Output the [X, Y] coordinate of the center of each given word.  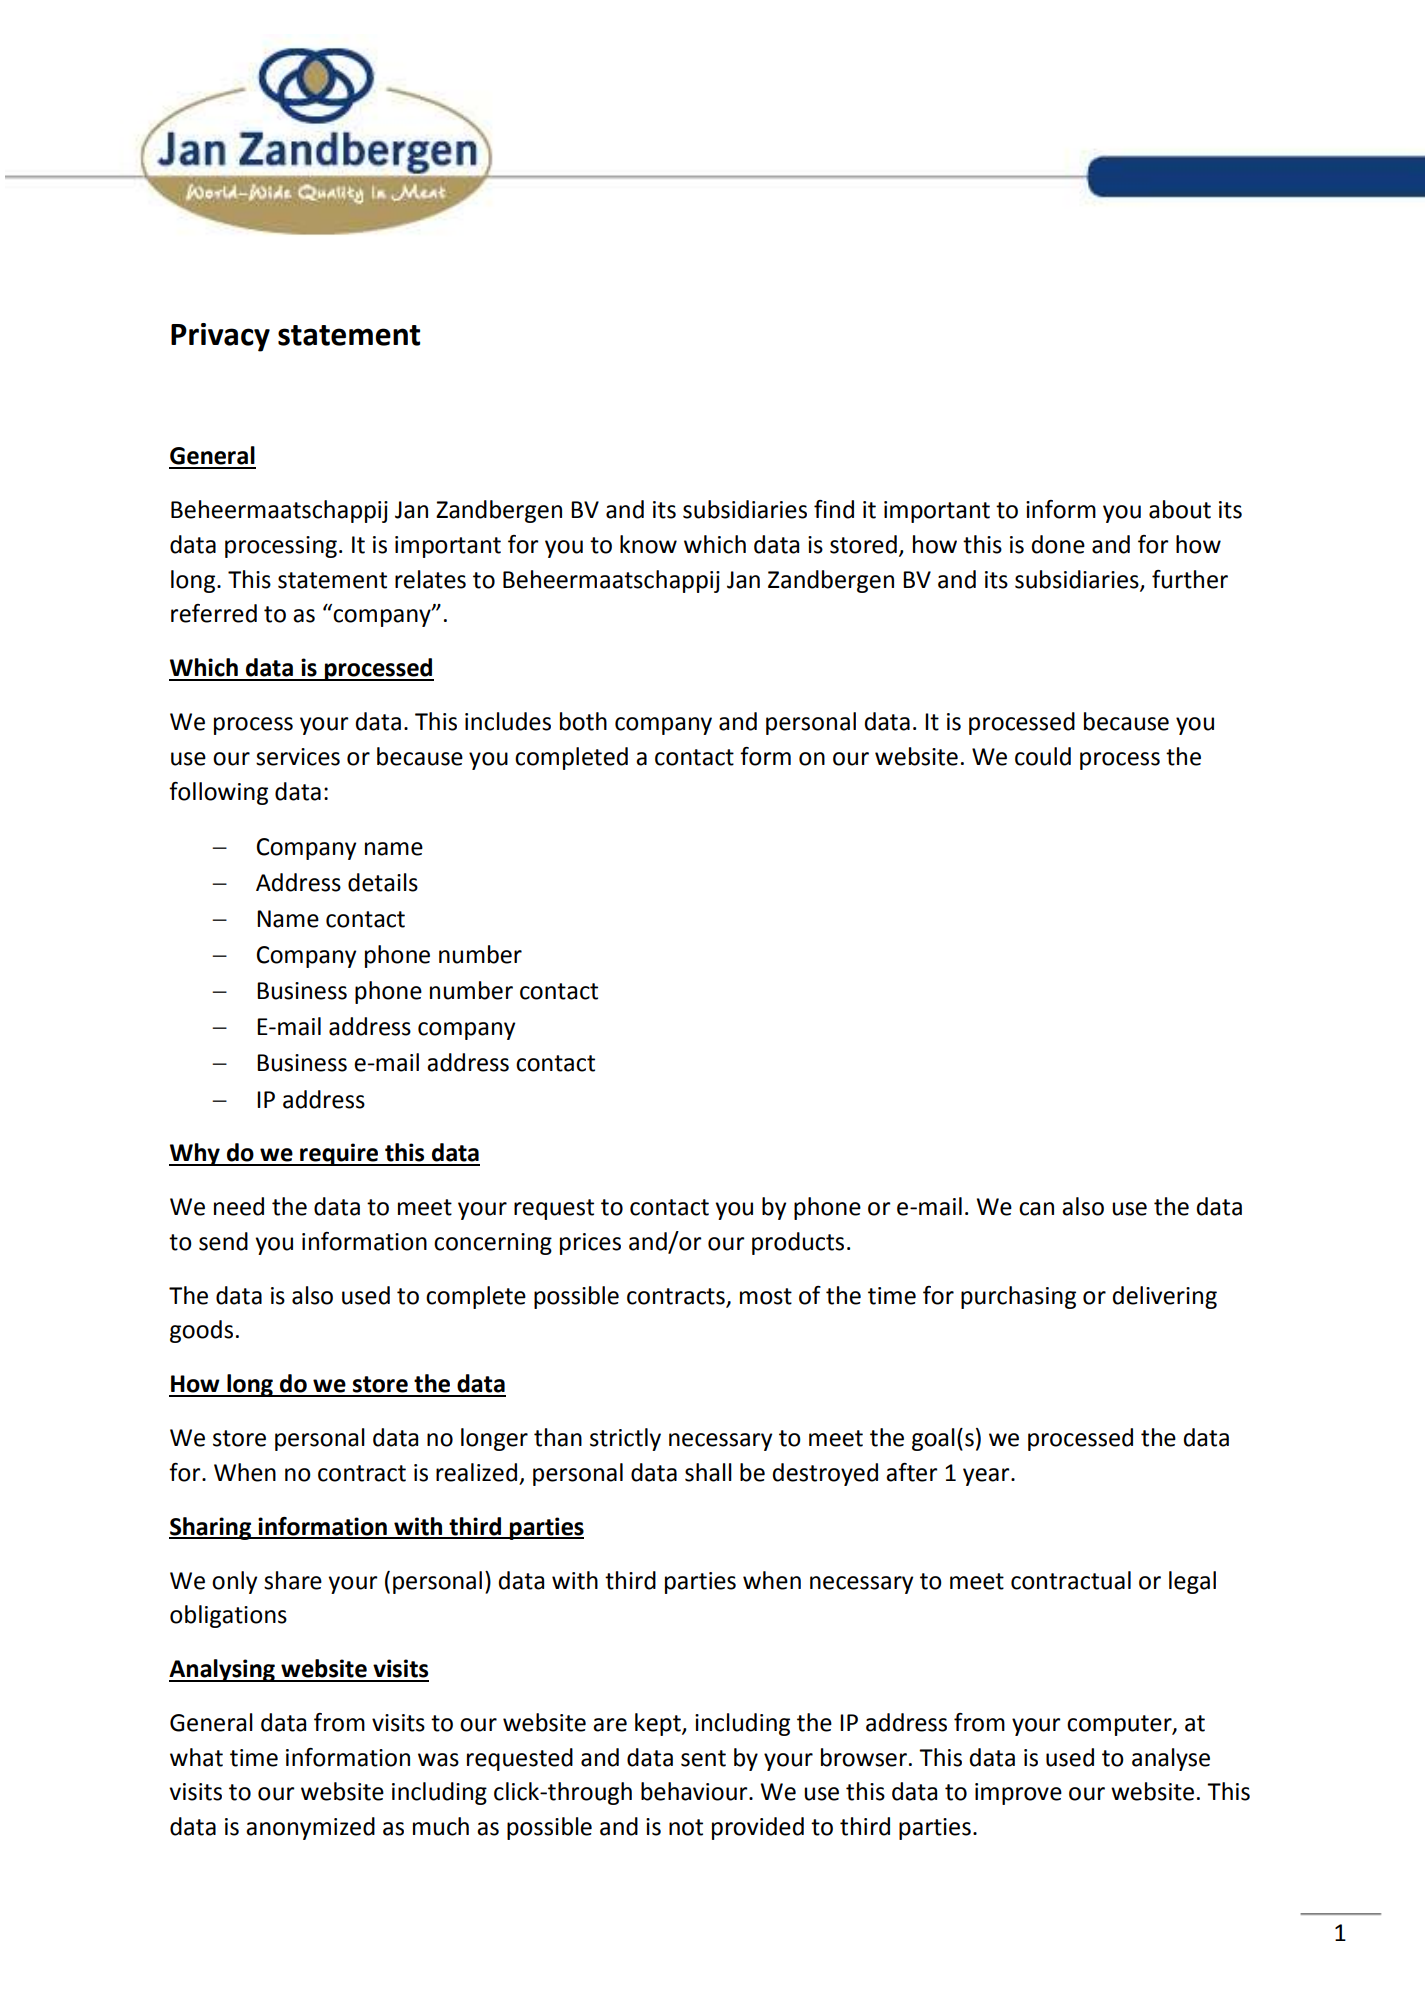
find [834, 509]
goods [201, 1331]
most [766, 1296]
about [1180, 509]
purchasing [1018, 1297]
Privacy [220, 337]
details [383, 882]
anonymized [310, 1828]
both [583, 721]
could [1043, 756]
